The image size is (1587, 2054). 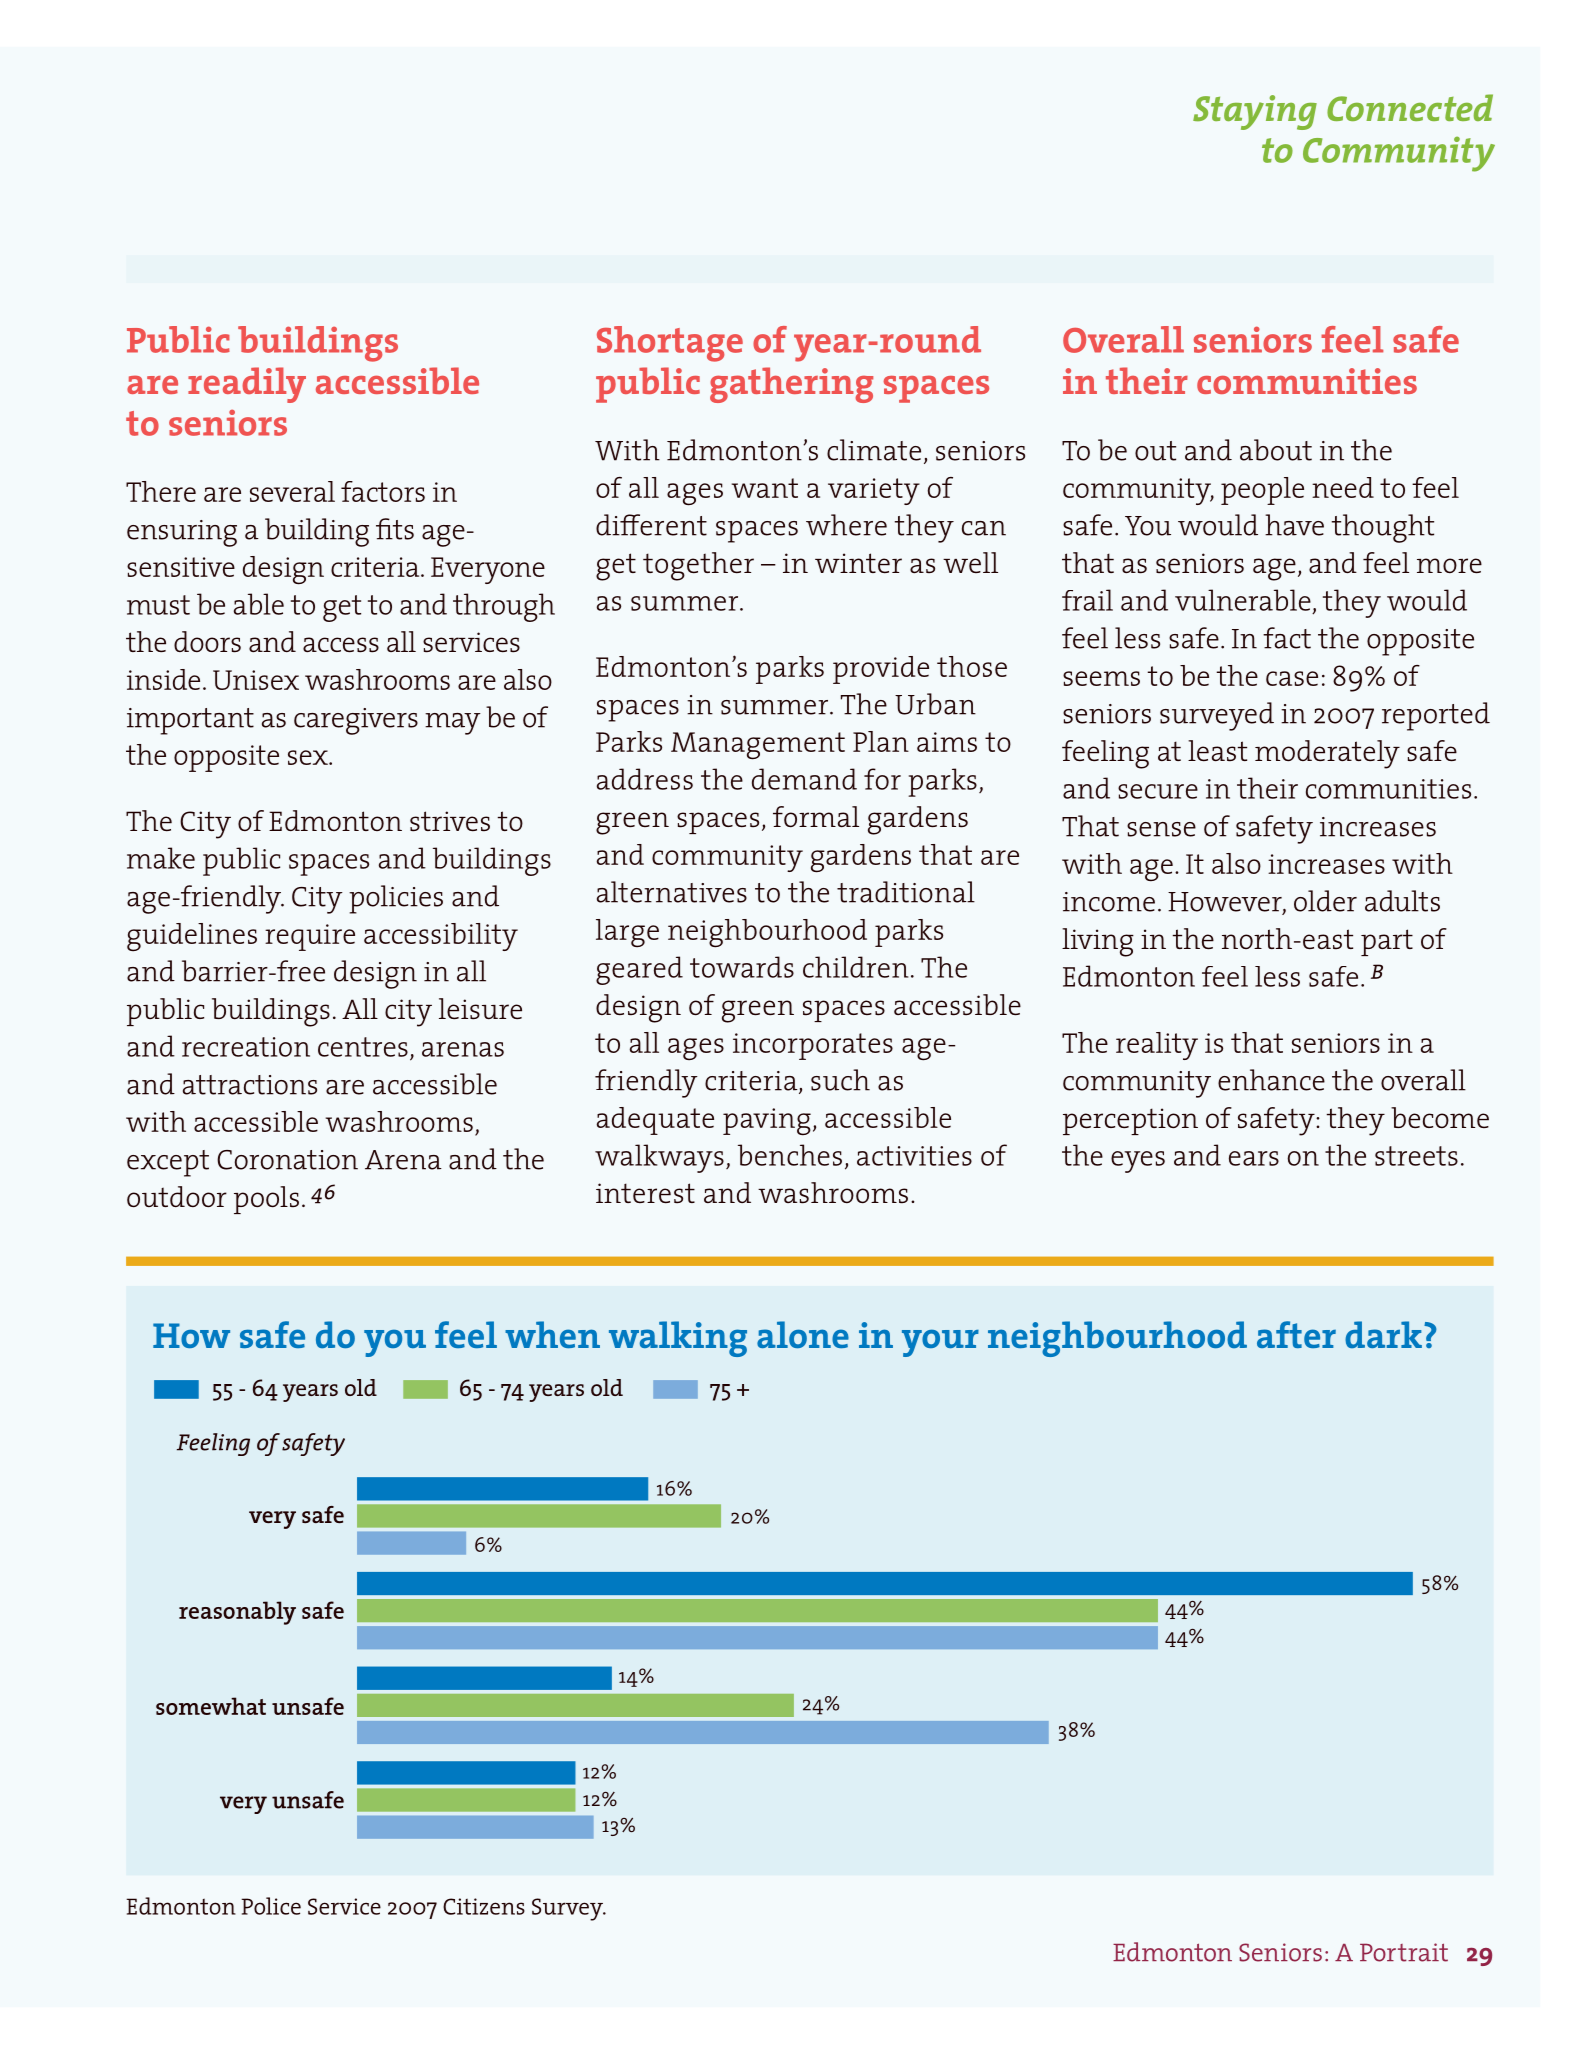 I want to click on caregivers, so click(x=356, y=721).
